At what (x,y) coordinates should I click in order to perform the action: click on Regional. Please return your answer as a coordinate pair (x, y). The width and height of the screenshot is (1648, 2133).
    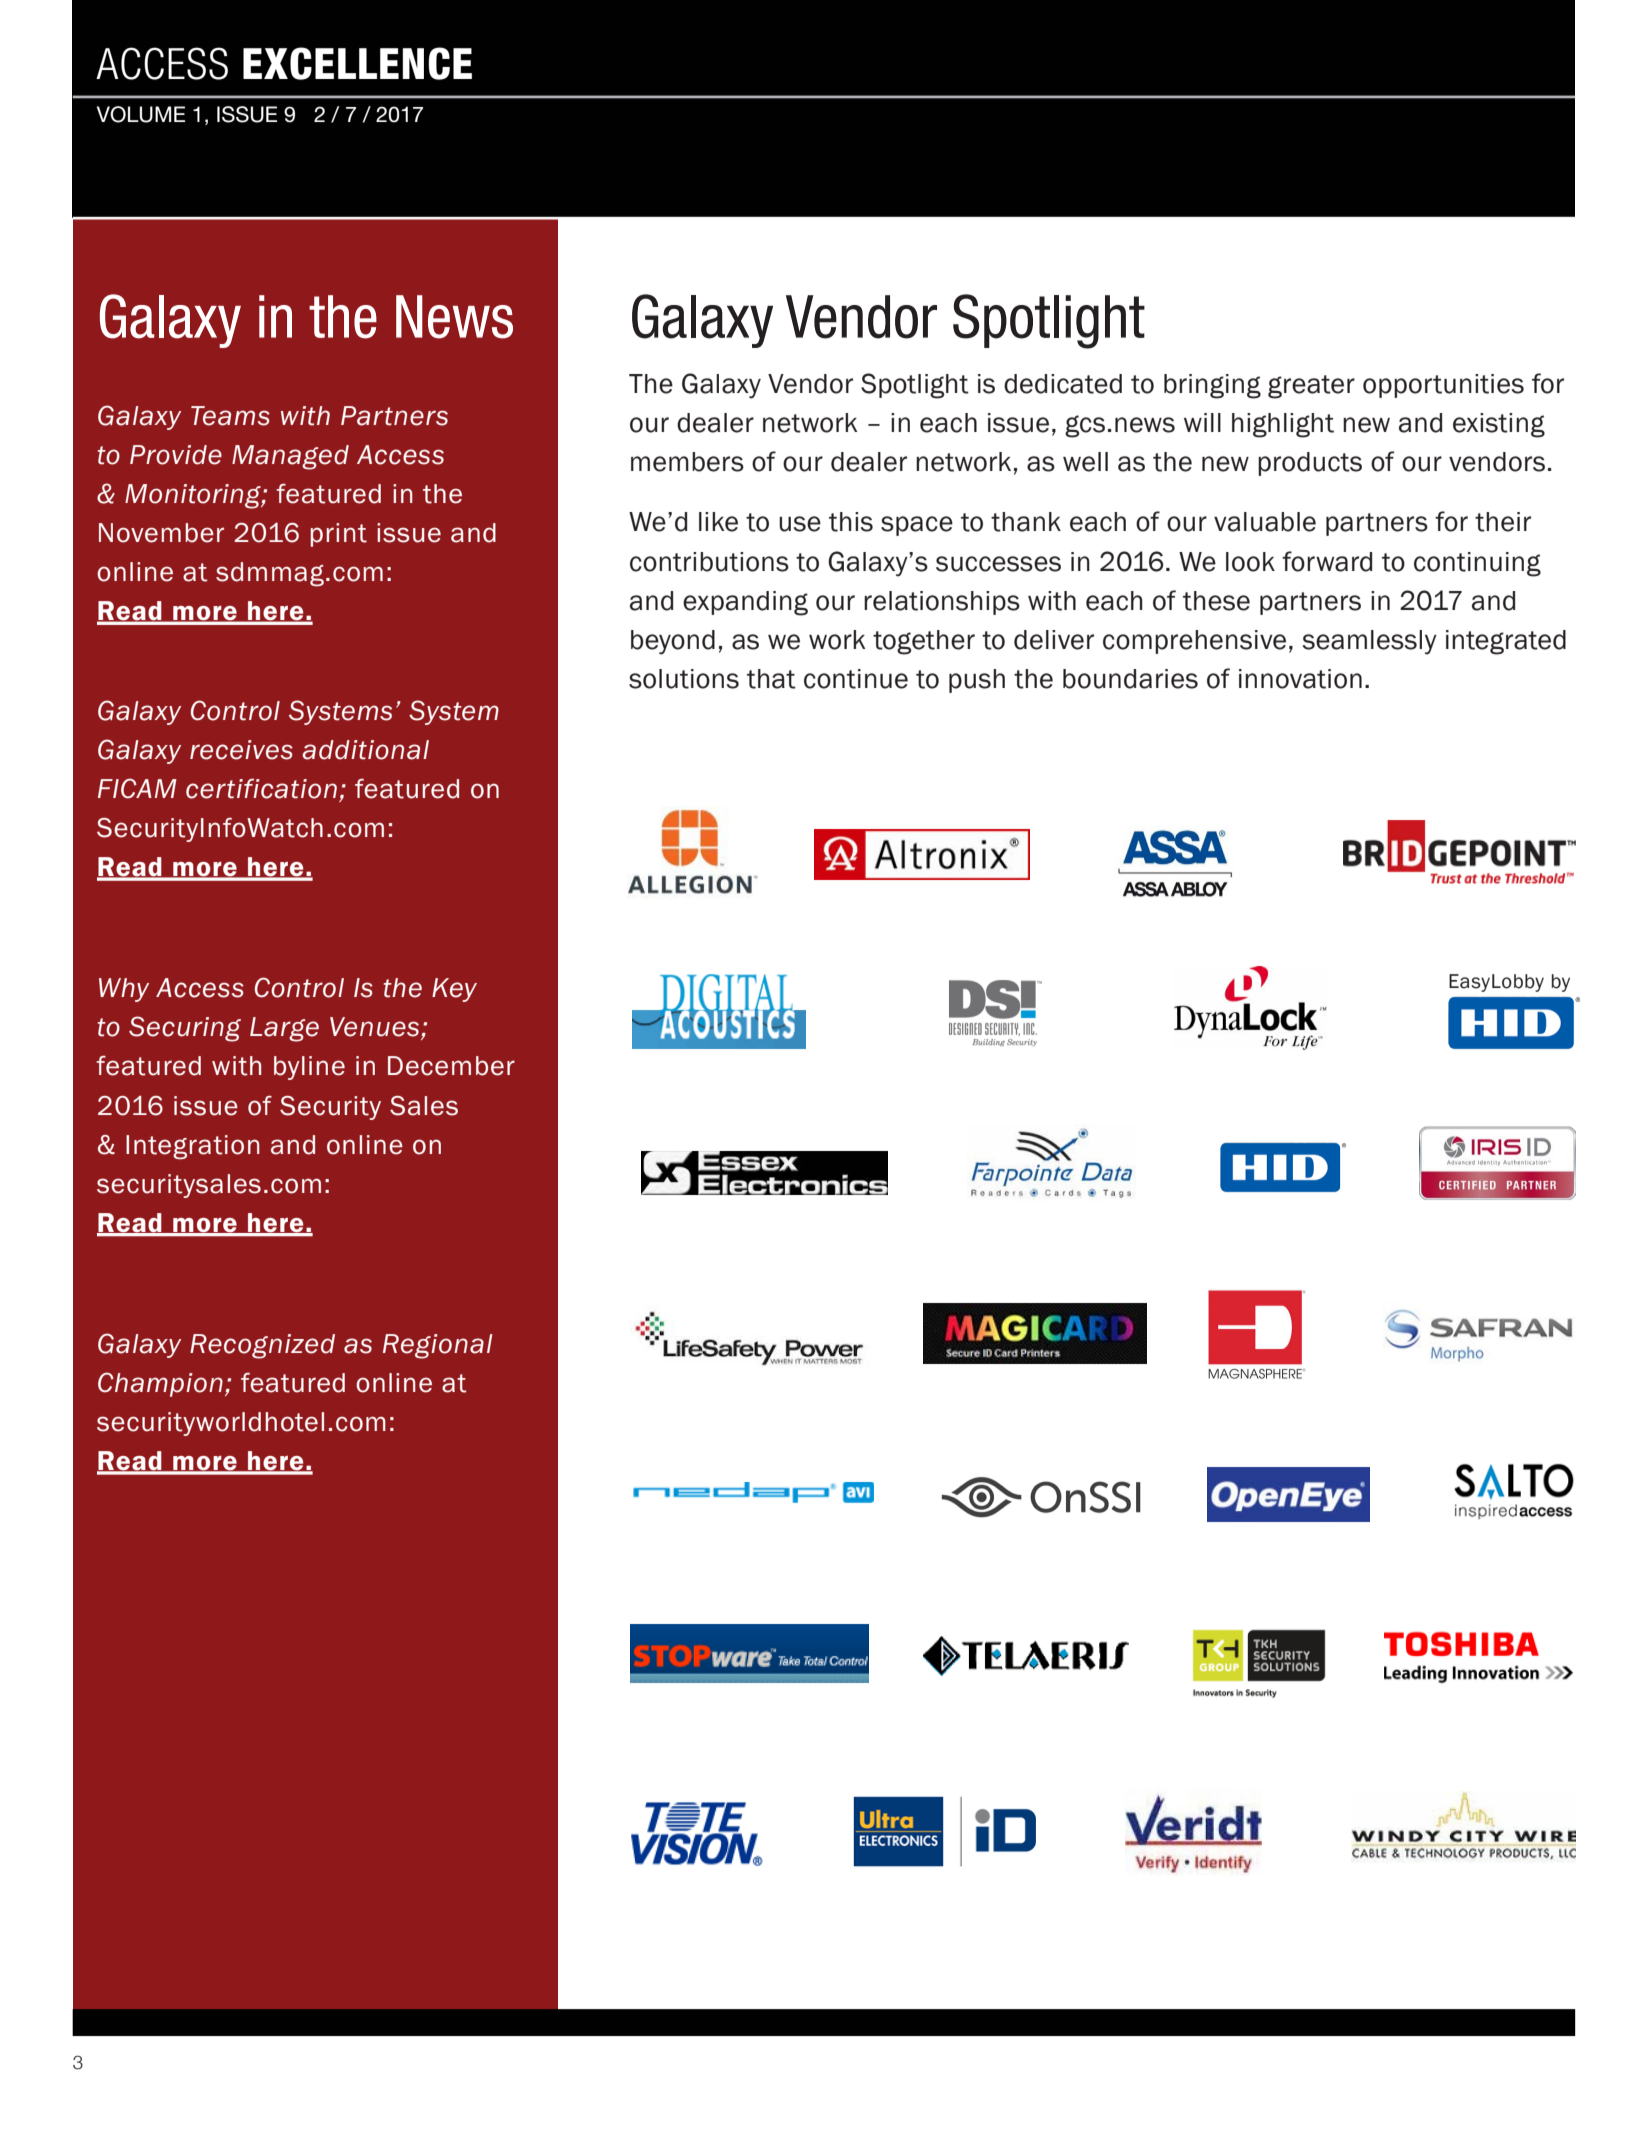
    Looking at the image, I should click on (438, 1346).
